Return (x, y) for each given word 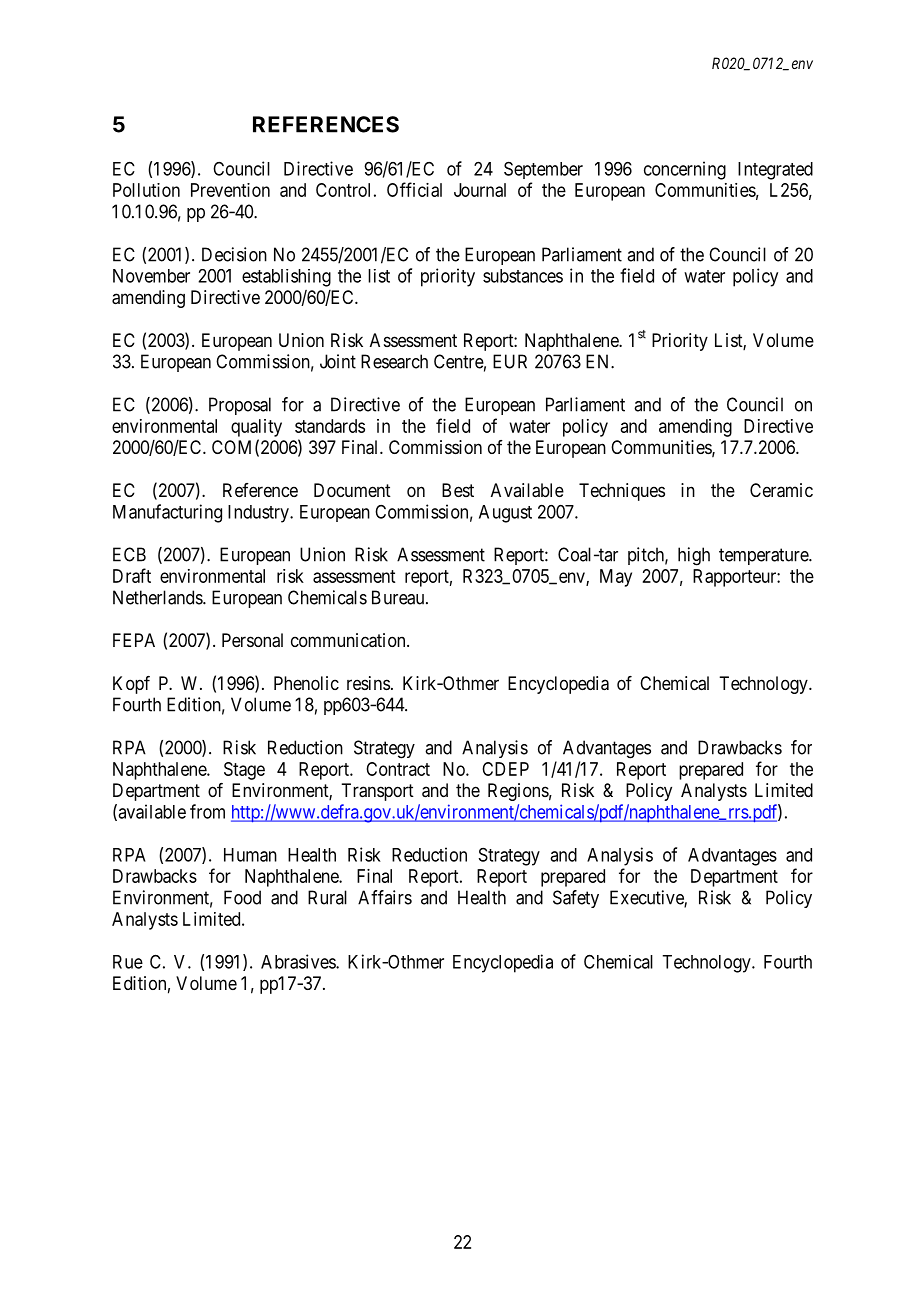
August (505, 514)
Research (394, 361)
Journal (480, 190)
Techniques (622, 492)
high (694, 556)
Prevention (230, 190)
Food (242, 897)
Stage (244, 771)
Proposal (240, 406)
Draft (132, 575)
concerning (685, 170)
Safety (576, 899)
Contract (398, 769)
